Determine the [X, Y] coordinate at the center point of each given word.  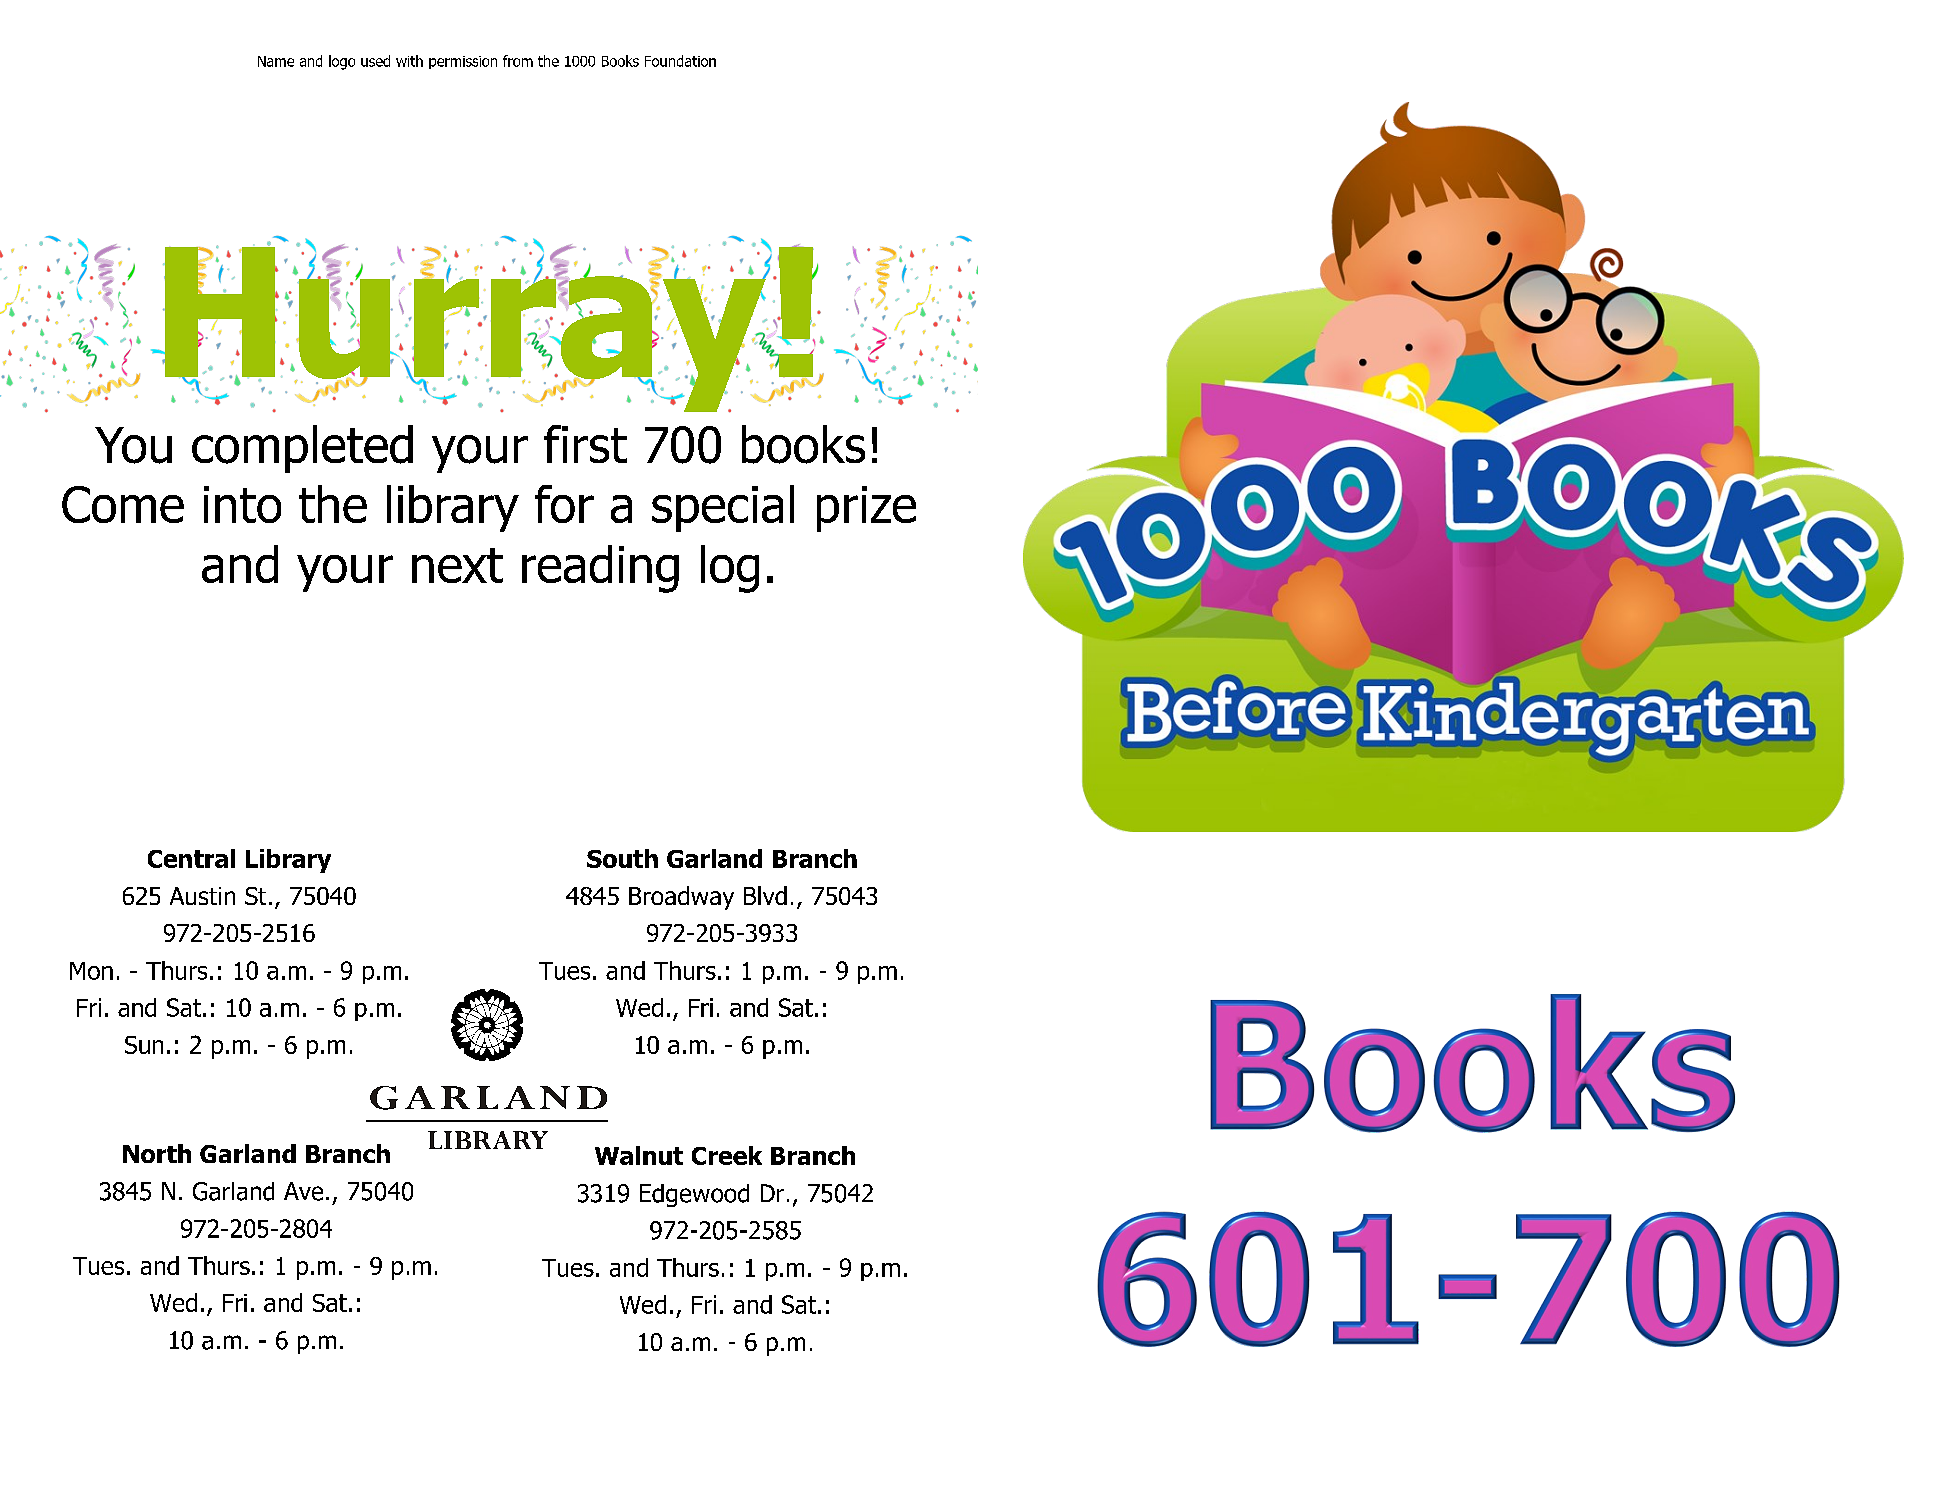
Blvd [765, 895]
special [723, 508]
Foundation [680, 61]
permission [463, 62]
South [622, 858]
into [242, 504]
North [157, 1153]
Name [276, 61]
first [585, 444]
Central [191, 858]
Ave [303, 1191]
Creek [727, 1155]
